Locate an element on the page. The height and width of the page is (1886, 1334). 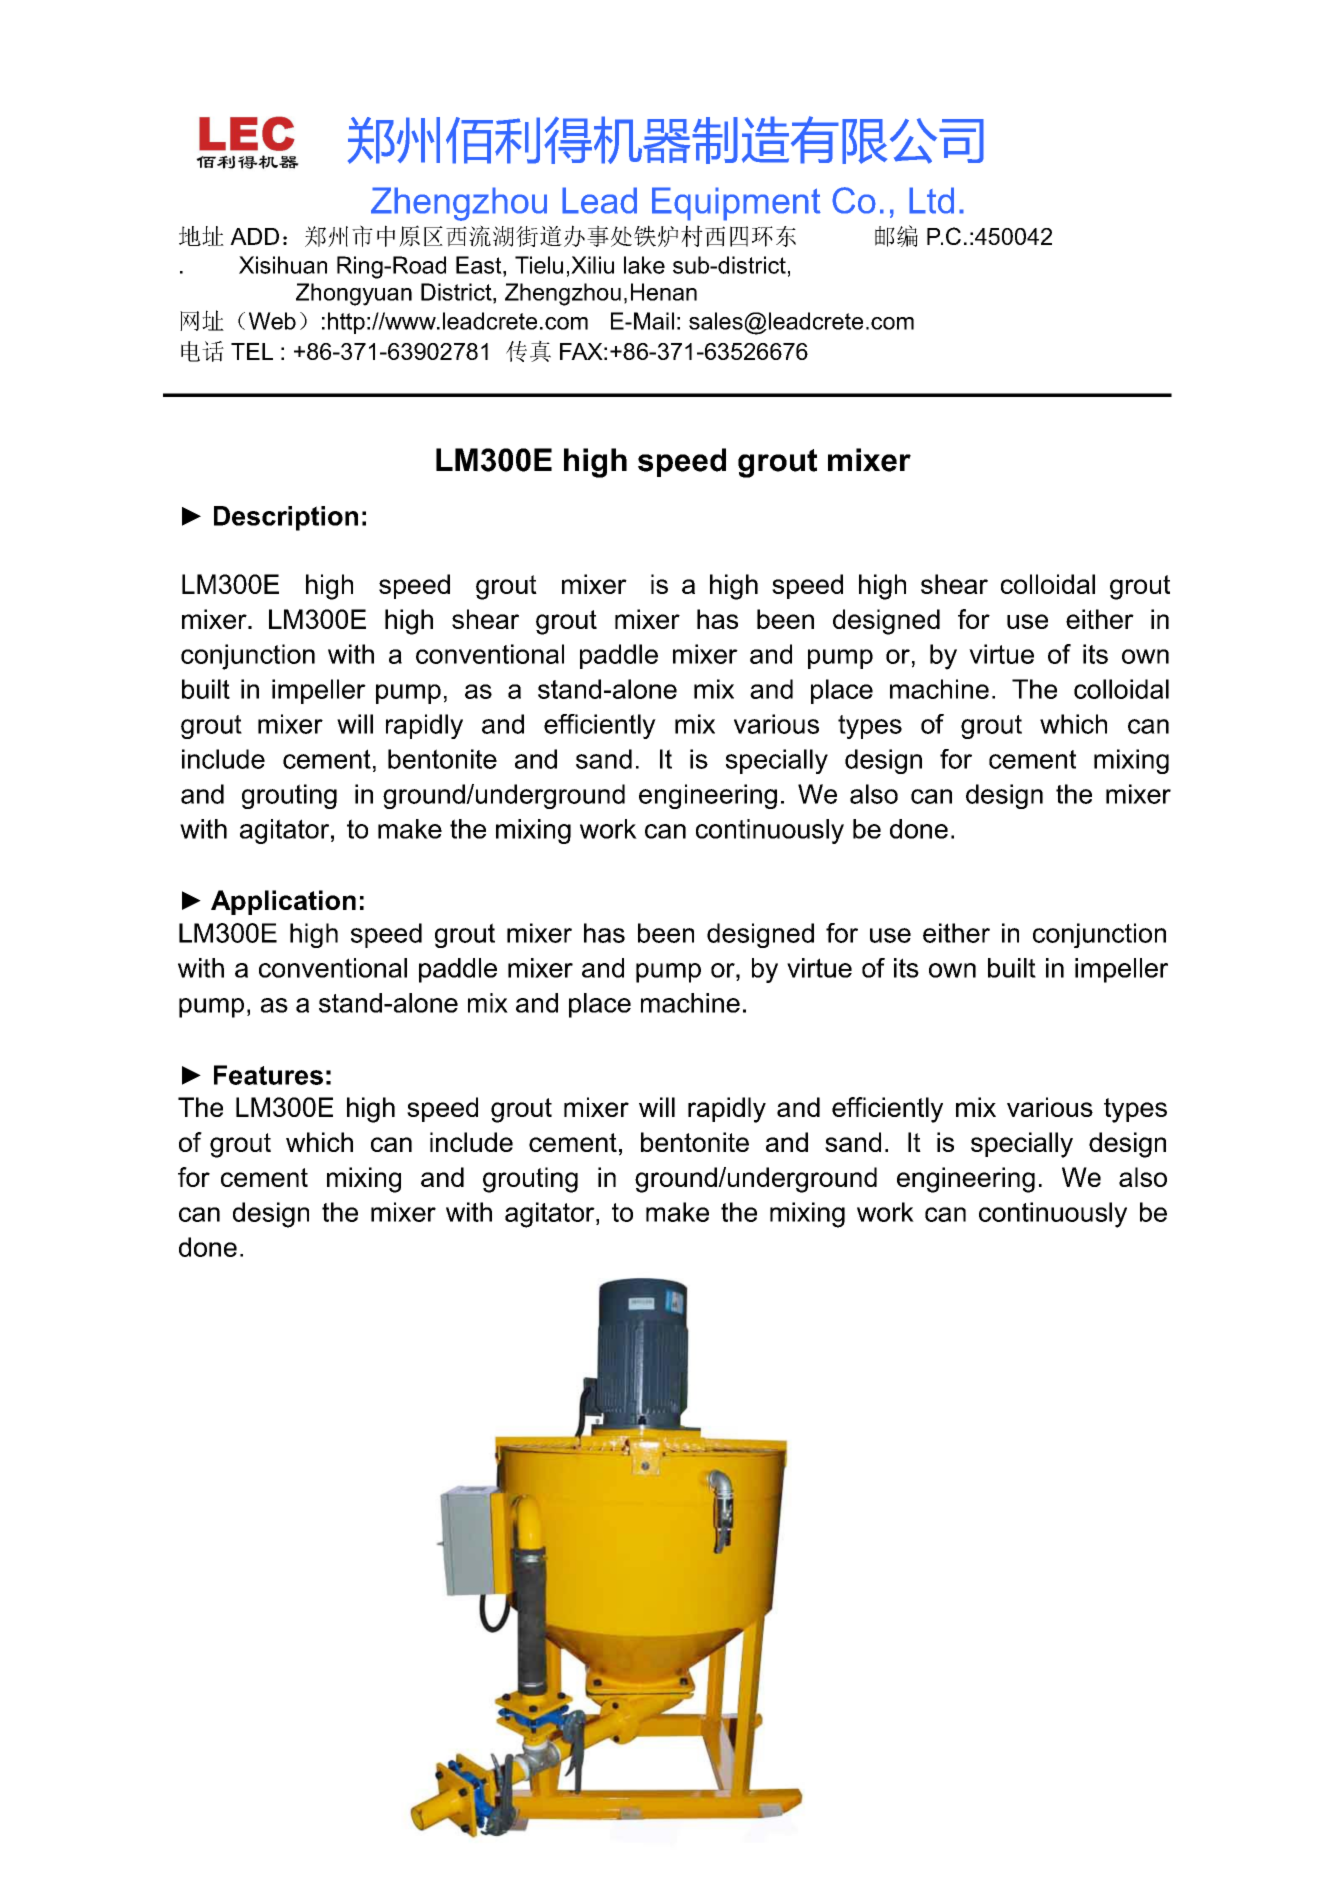
lake is located at coordinates (644, 265).
